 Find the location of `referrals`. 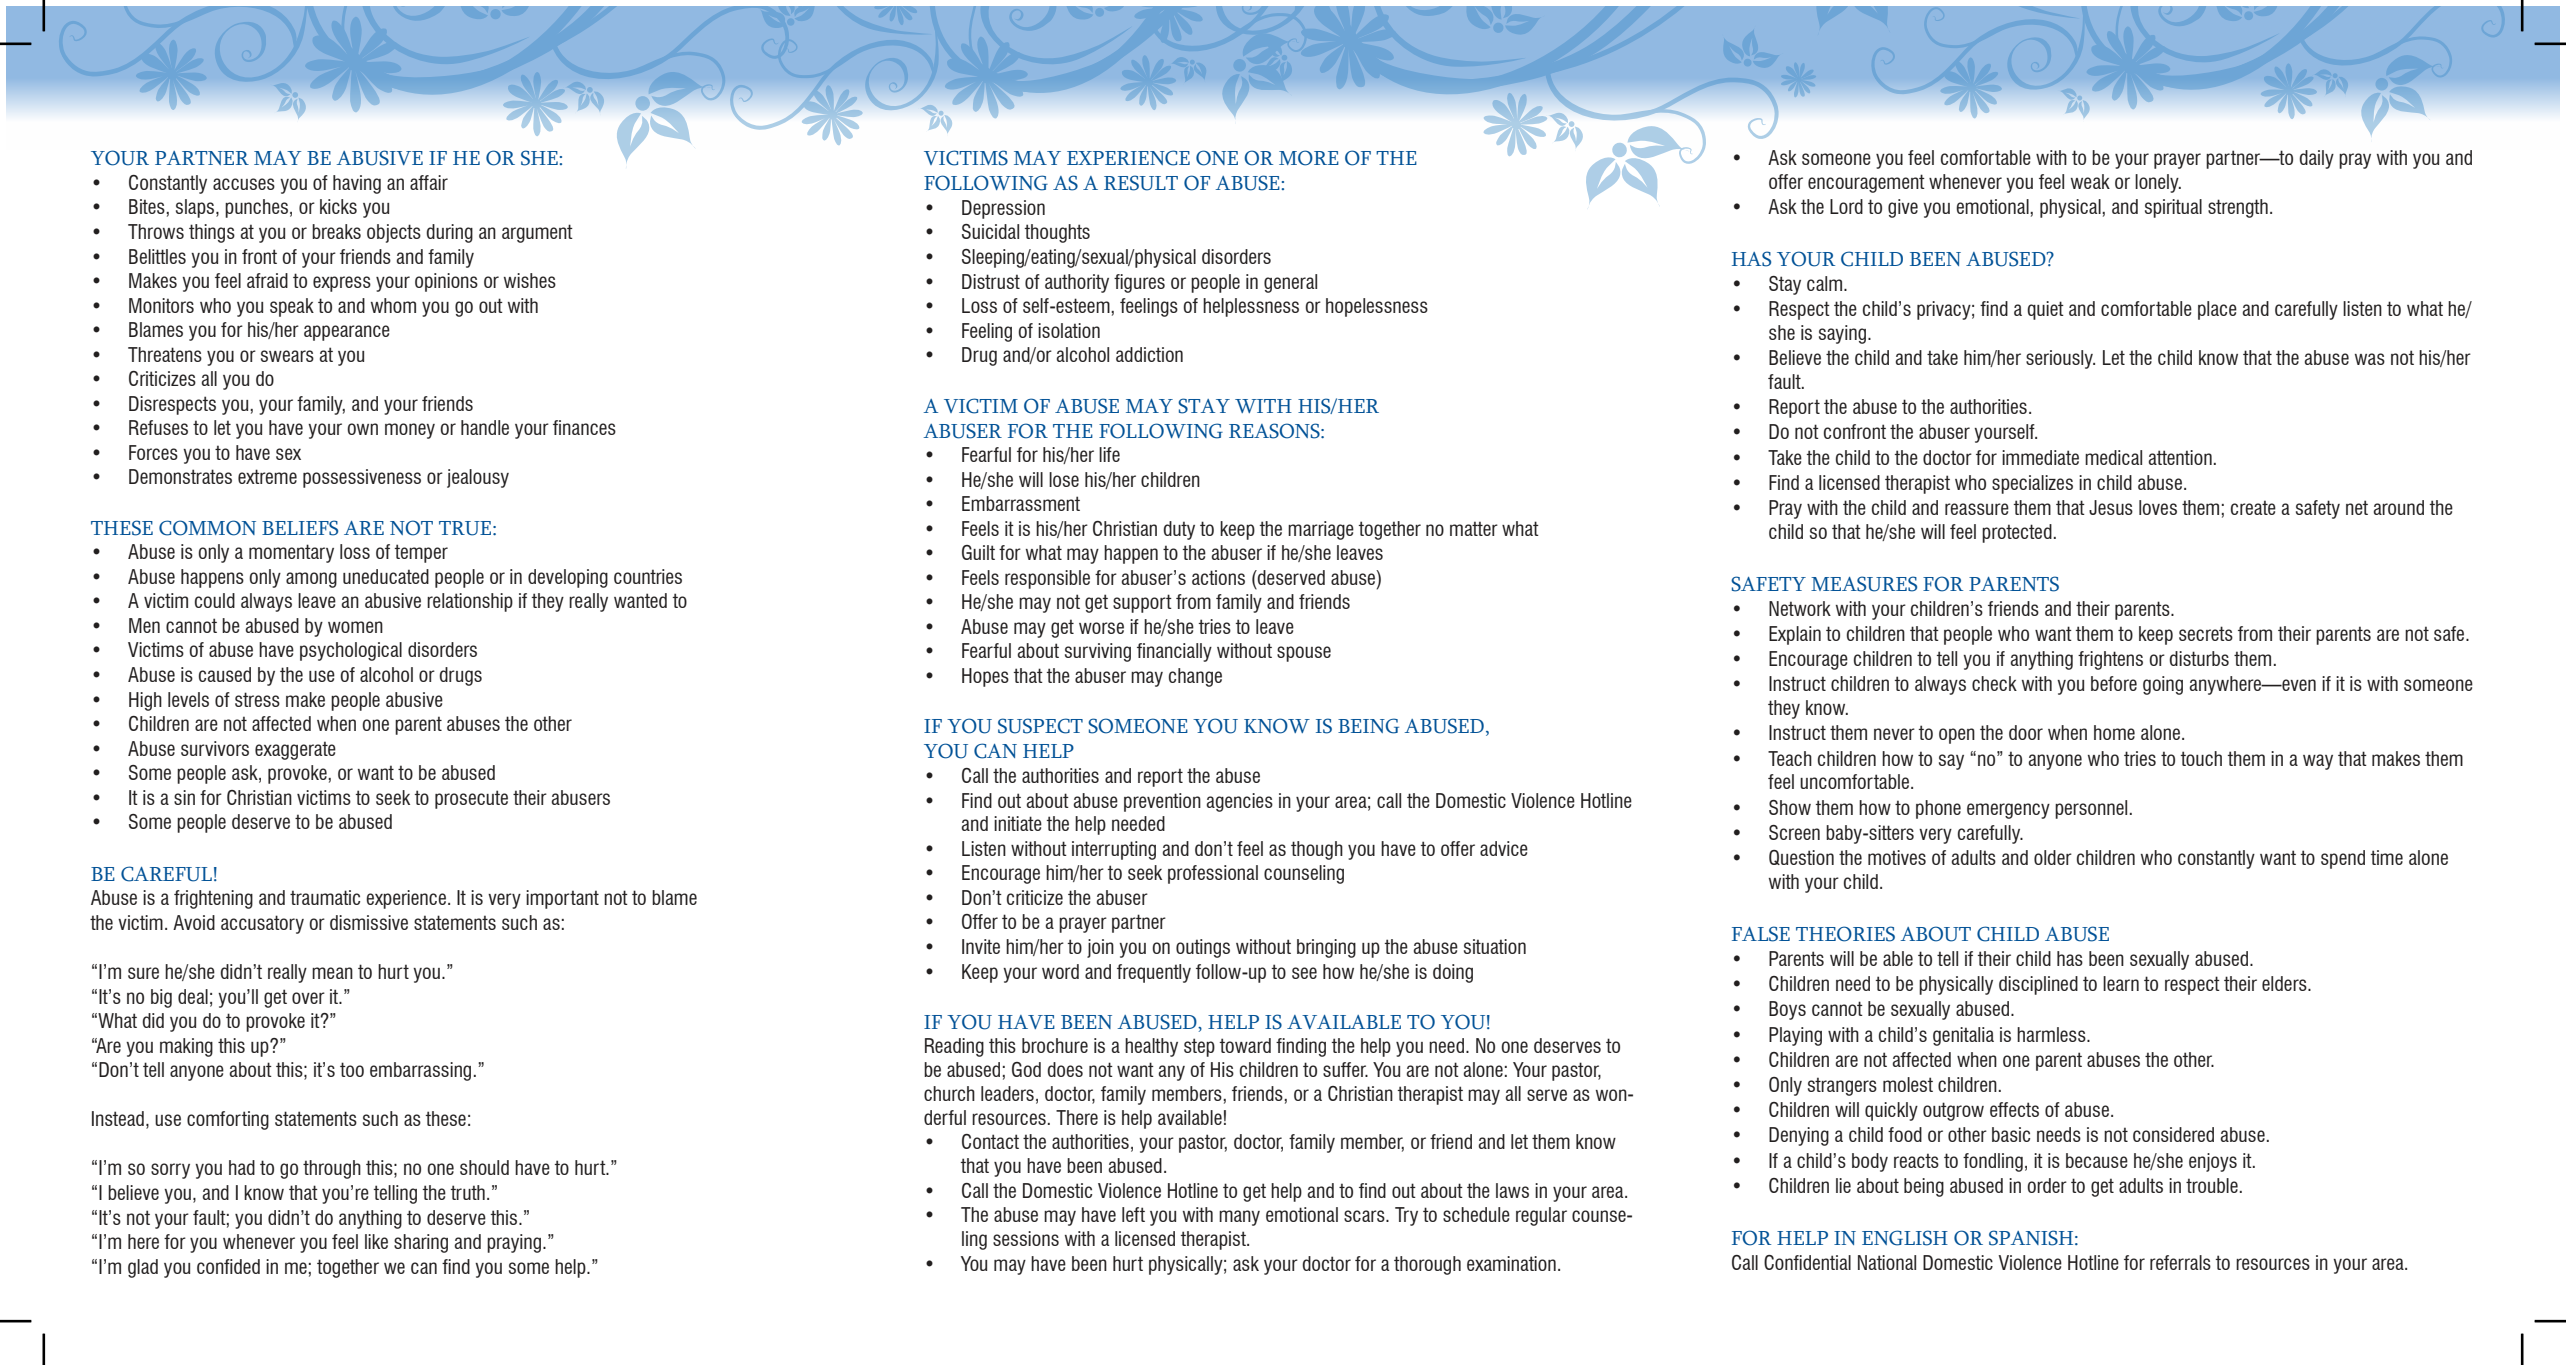

referrals is located at coordinates (2180, 1262).
